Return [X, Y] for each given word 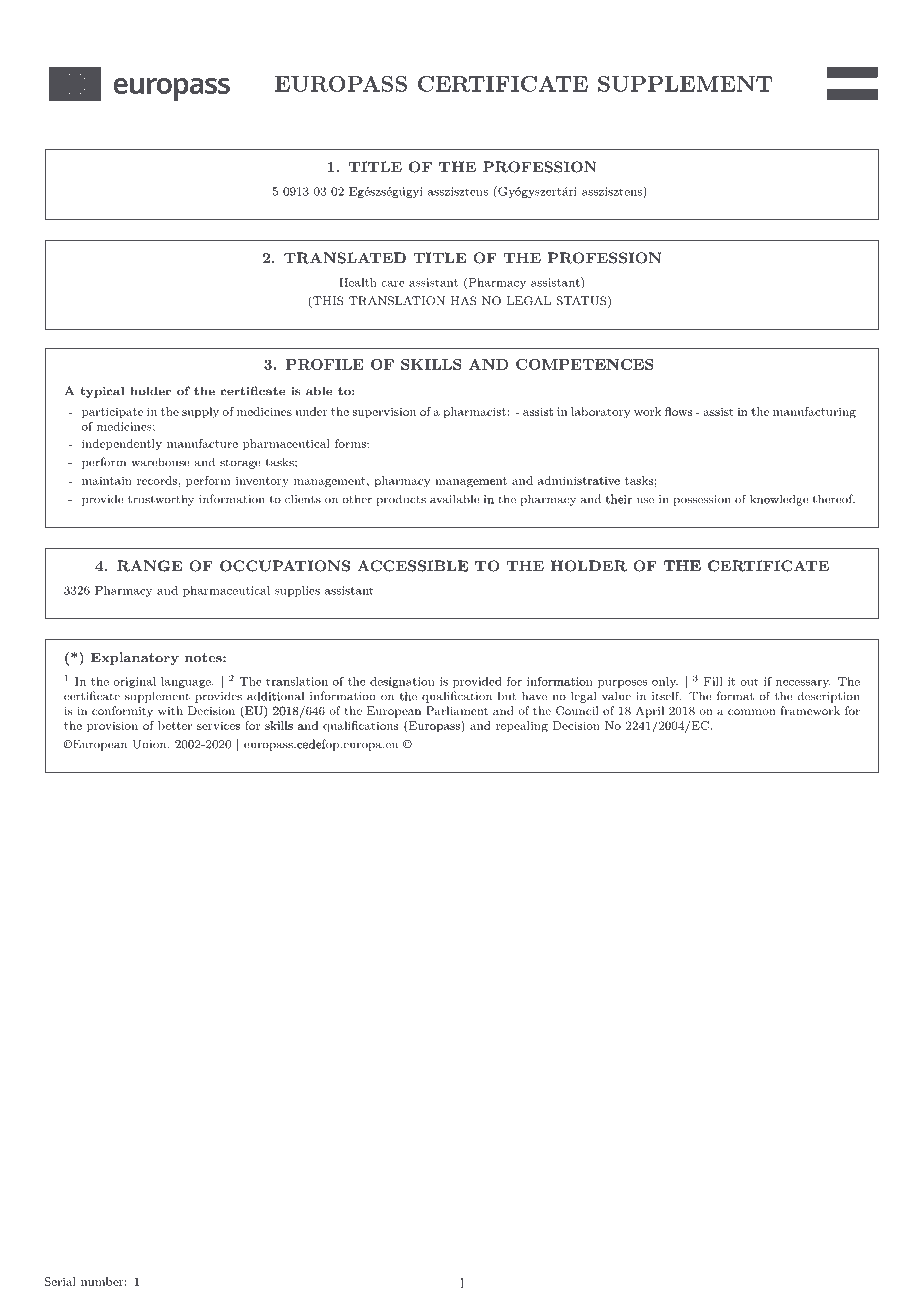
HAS [464, 301]
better [175, 725]
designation [402, 682]
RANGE [149, 566]
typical [102, 392]
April [649, 712]
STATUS [581, 301]
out [749, 682]
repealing [522, 727]
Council [577, 711]
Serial [60, 1281]
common [752, 712]
